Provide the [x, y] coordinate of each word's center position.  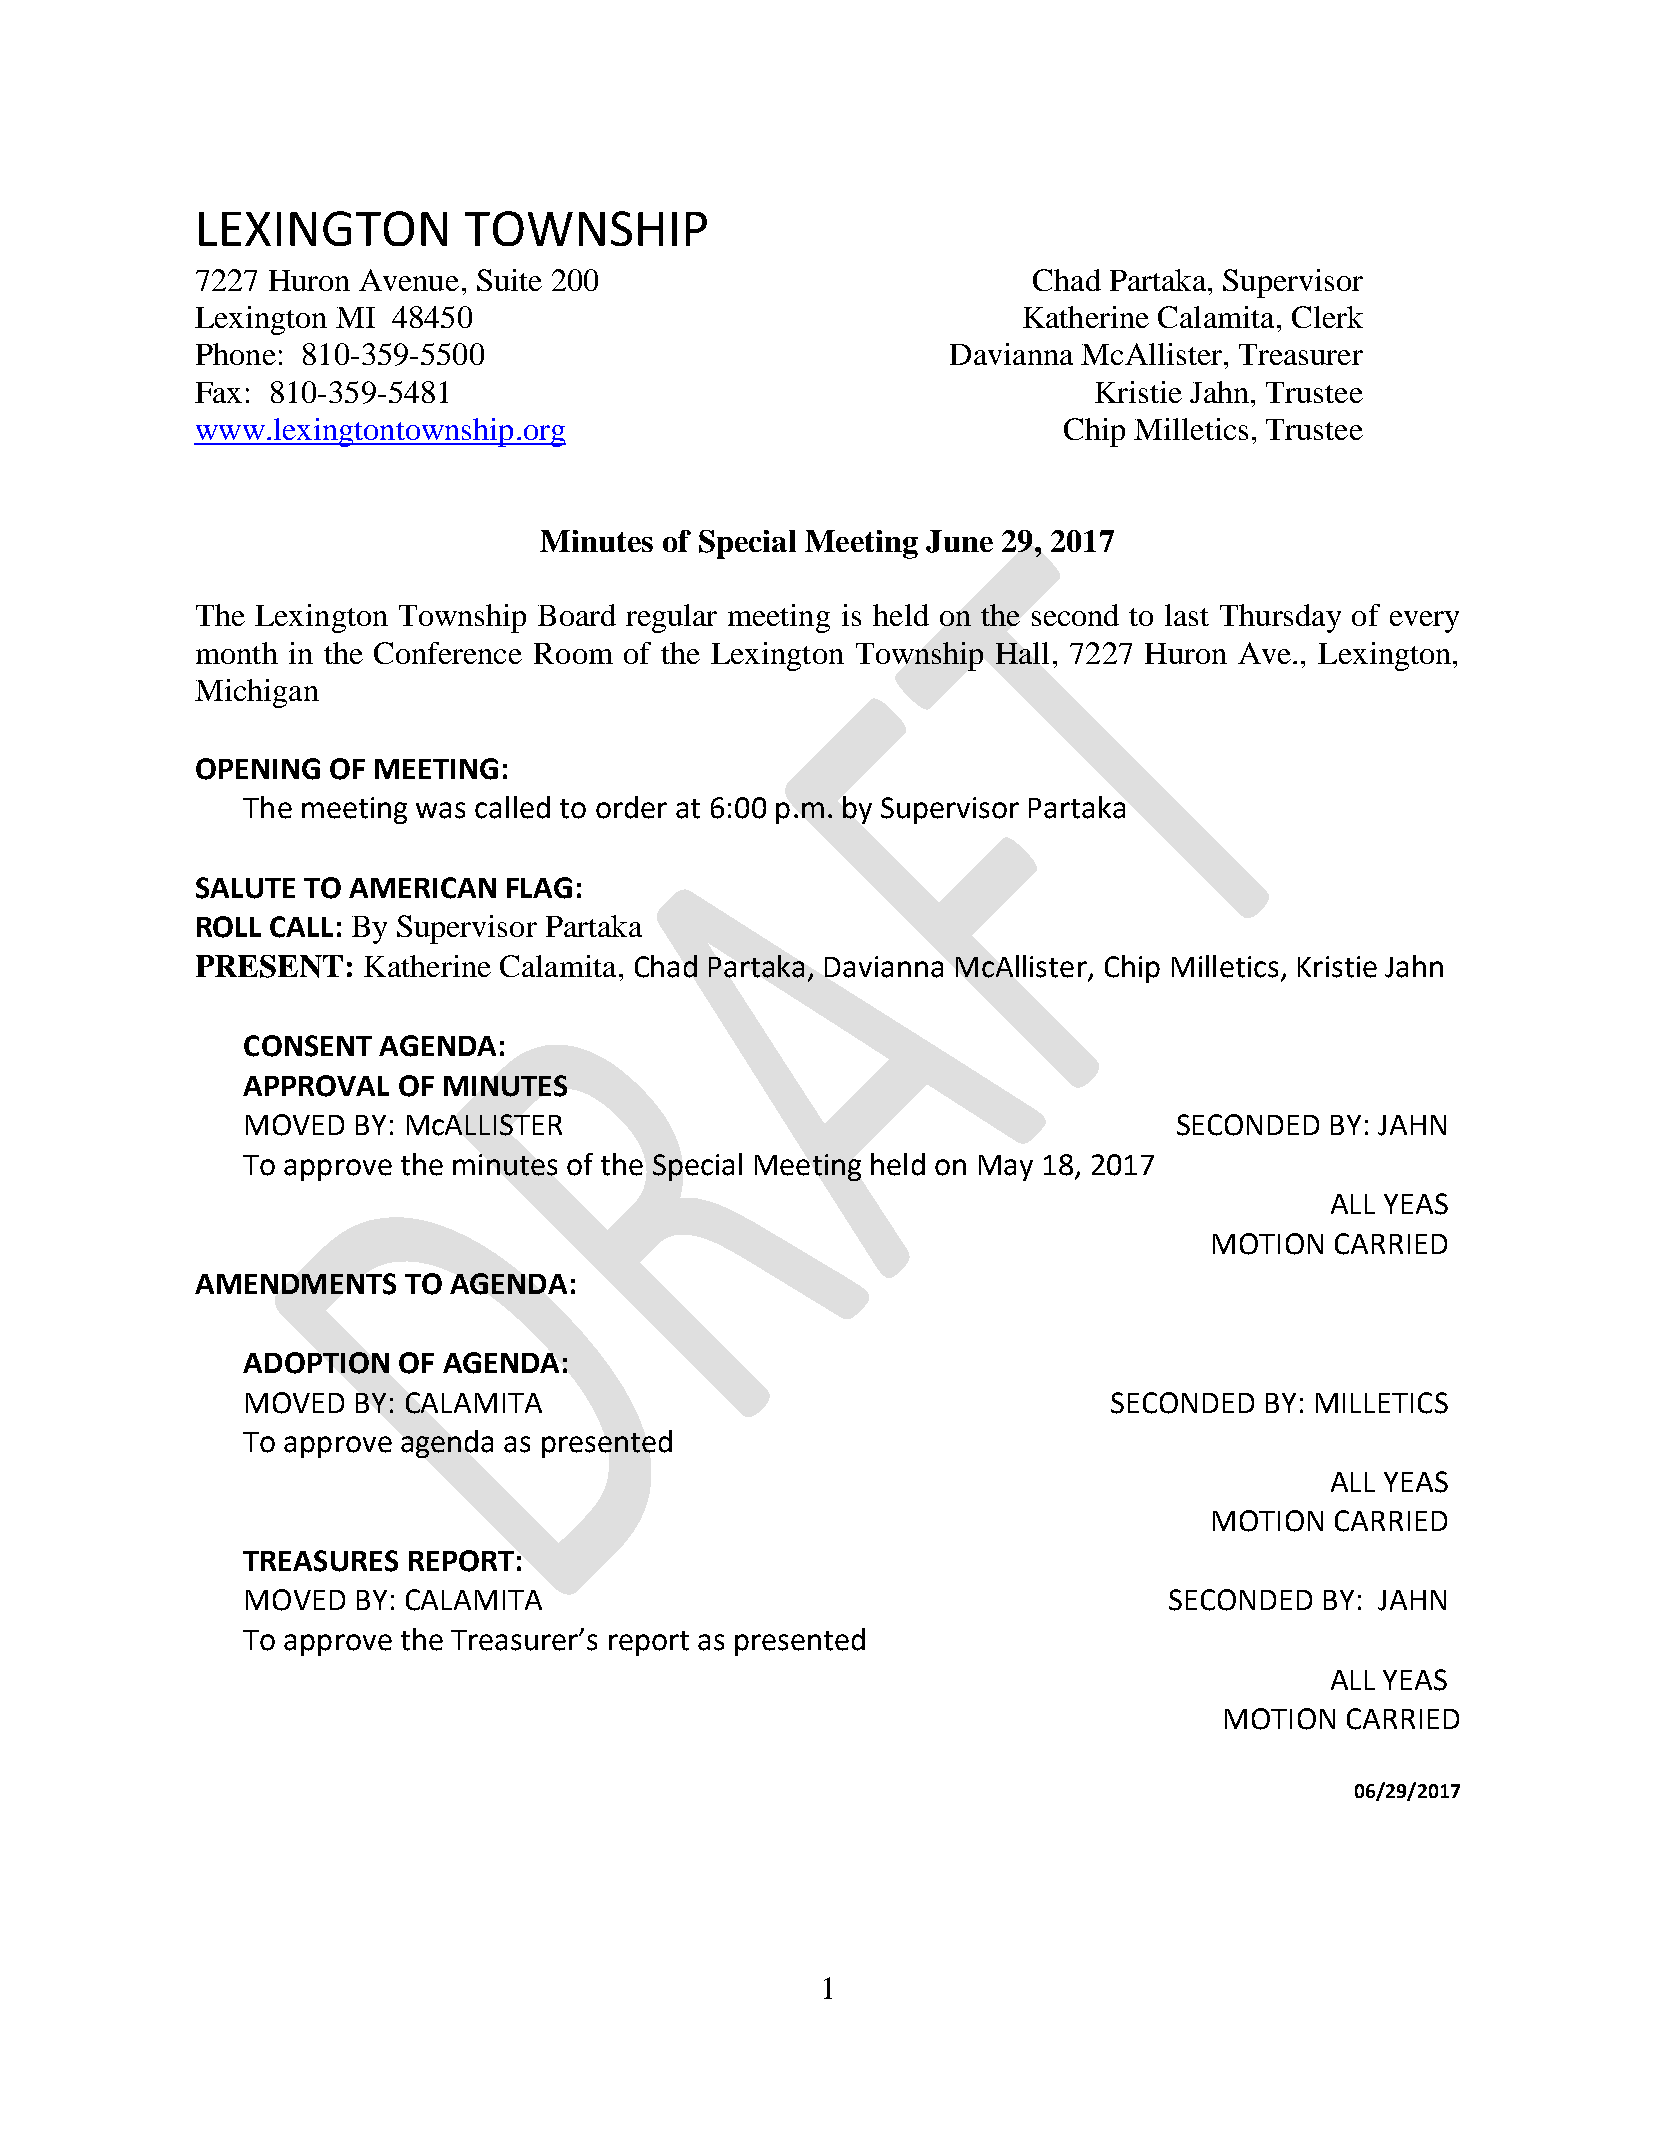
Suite [509, 280]
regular [671, 618]
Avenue [409, 280]
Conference [448, 653]
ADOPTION [316, 1363]
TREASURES [320, 1561]
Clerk [1327, 317]
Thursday [1280, 618]
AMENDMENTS [295, 1284]
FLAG [539, 888]
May [1006, 1168]
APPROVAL [316, 1086]
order [631, 807]
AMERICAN [422, 888]
